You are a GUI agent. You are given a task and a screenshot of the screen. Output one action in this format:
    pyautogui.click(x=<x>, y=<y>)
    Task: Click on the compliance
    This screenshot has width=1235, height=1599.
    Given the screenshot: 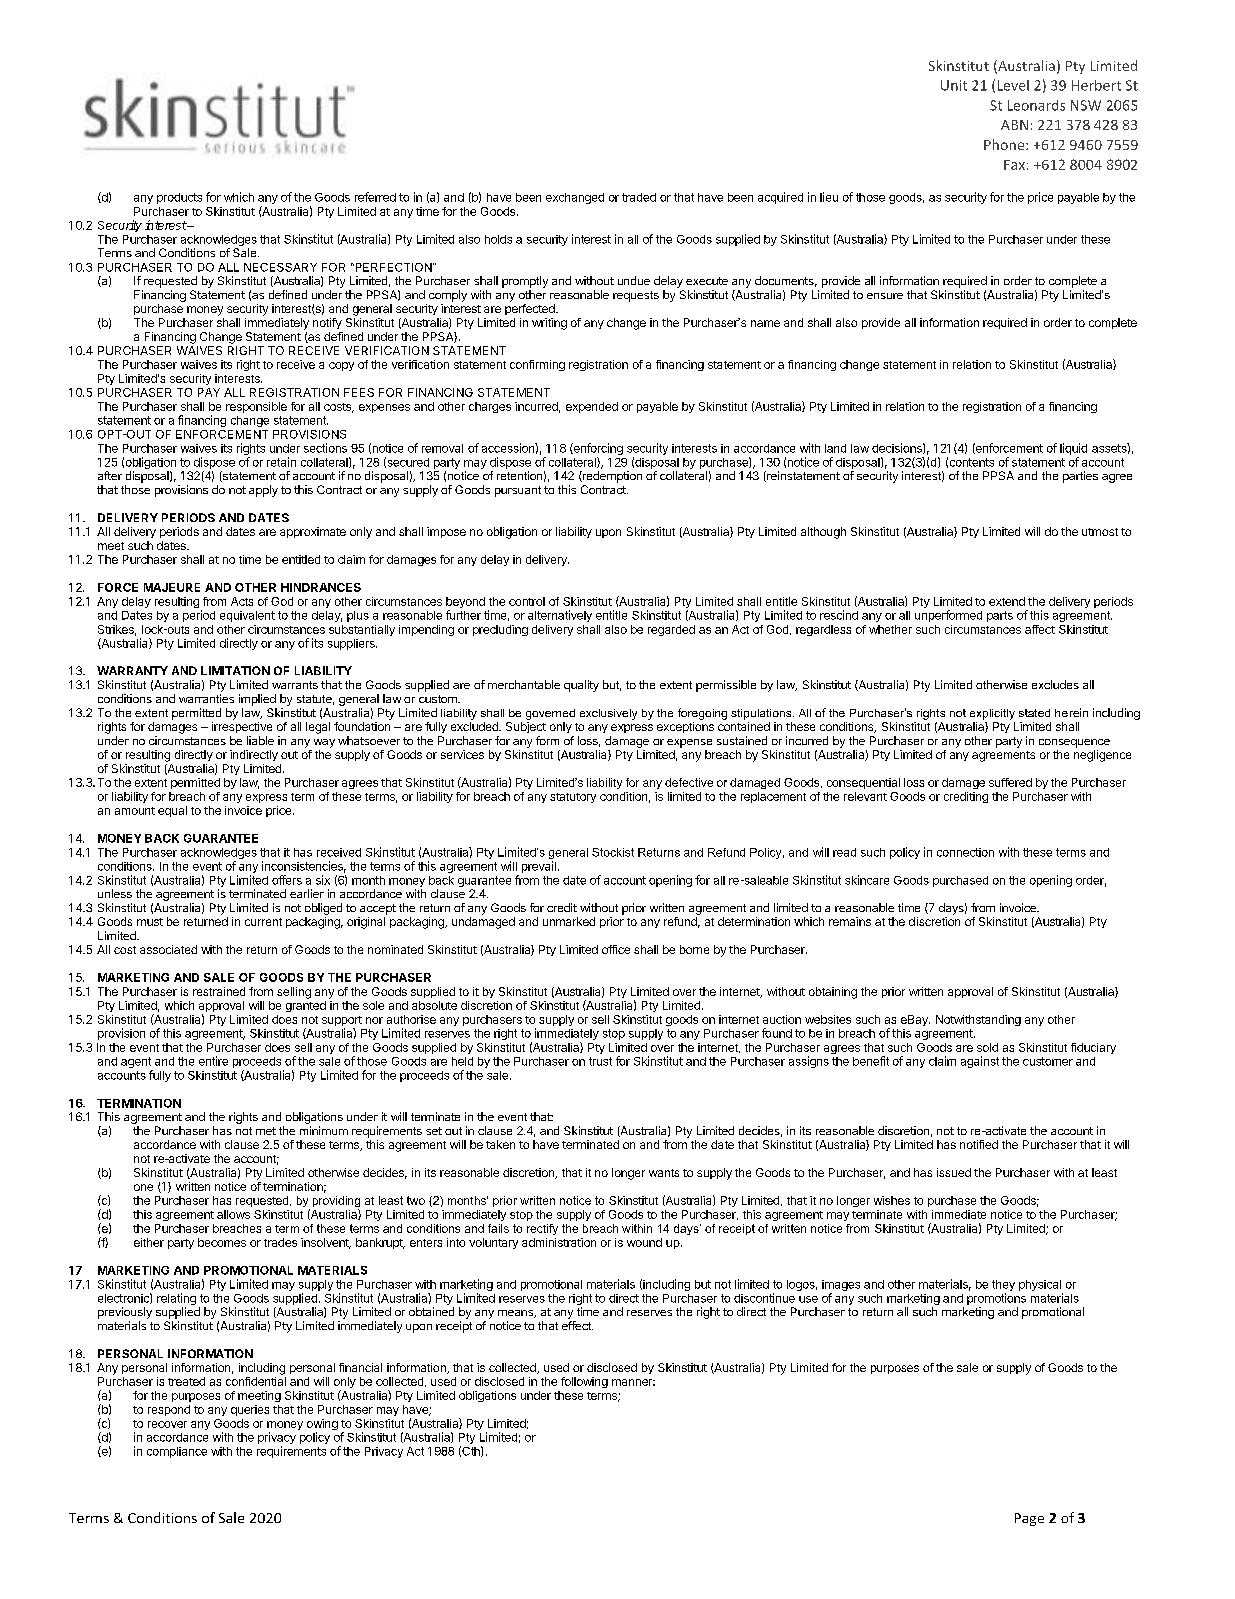 What is the action you would take?
    pyautogui.click(x=177, y=1452)
